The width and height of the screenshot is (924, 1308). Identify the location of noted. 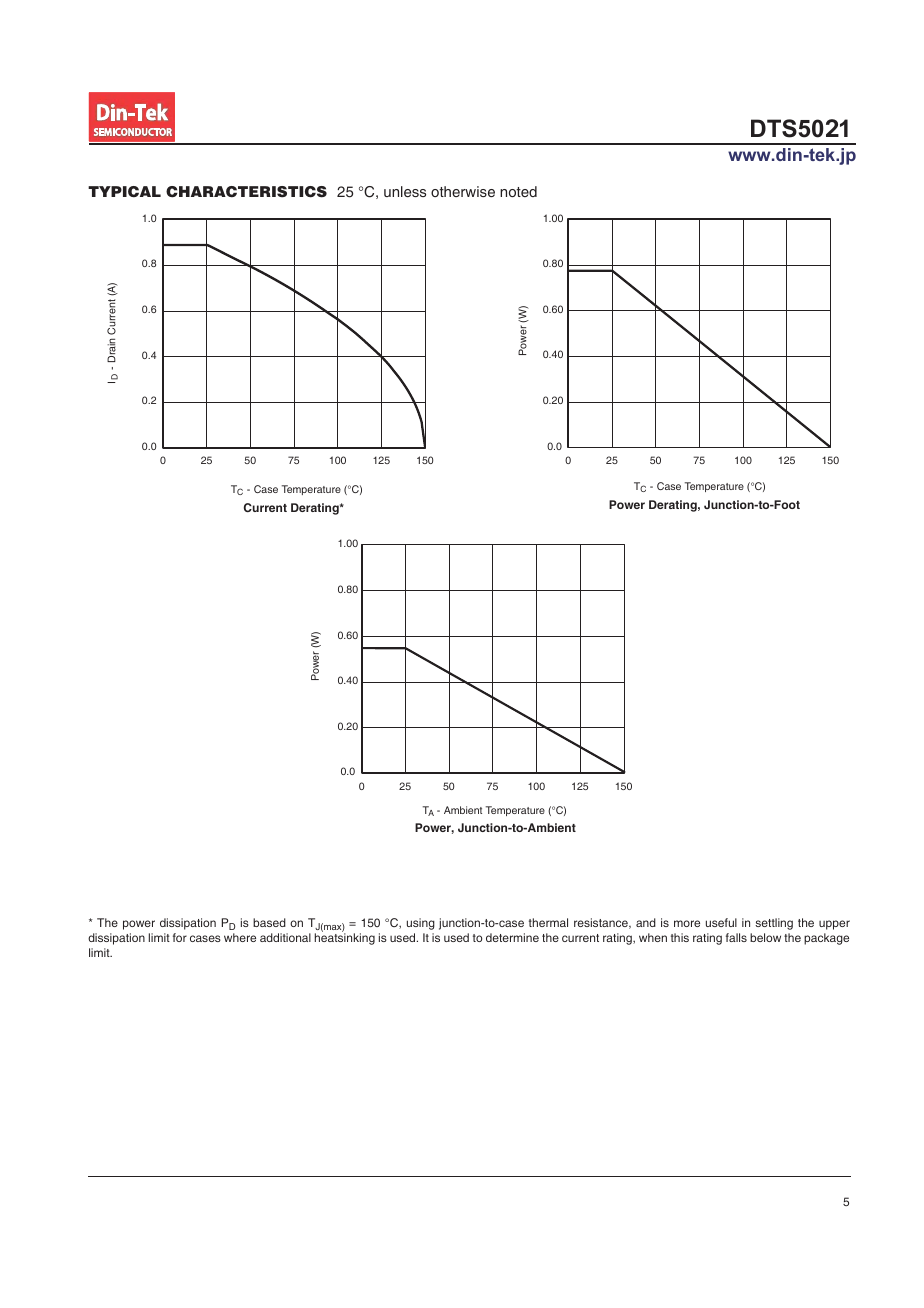
(518, 191).
